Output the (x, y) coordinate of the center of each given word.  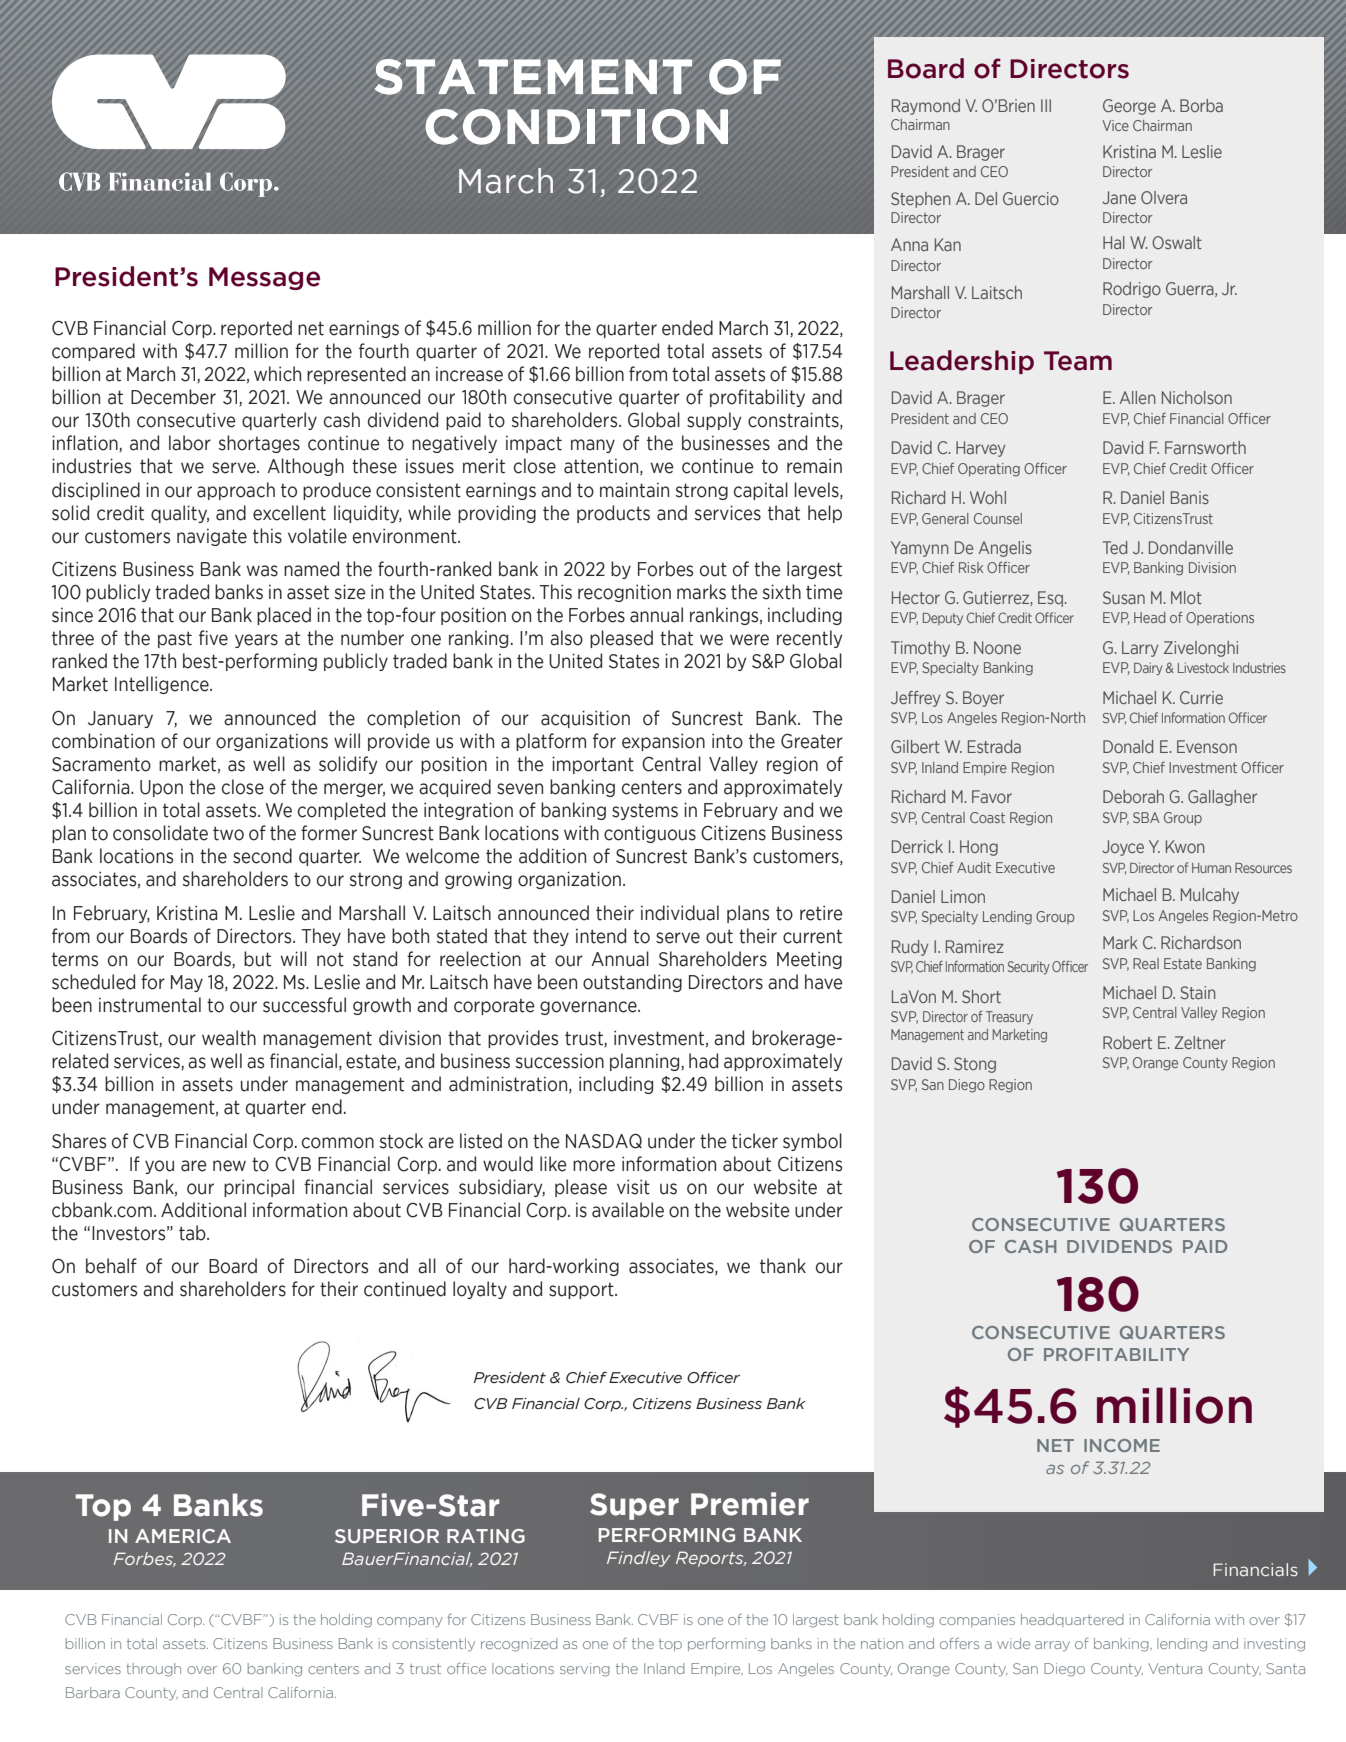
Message (264, 278)
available (628, 1210)
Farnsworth (1205, 447)
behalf (111, 1266)
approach (236, 491)
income (1122, 1445)
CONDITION (576, 127)
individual (680, 913)
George (1129, 107)
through (153, 1670)
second (262, 856)
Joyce (1123, 848)
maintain (634, 490)
